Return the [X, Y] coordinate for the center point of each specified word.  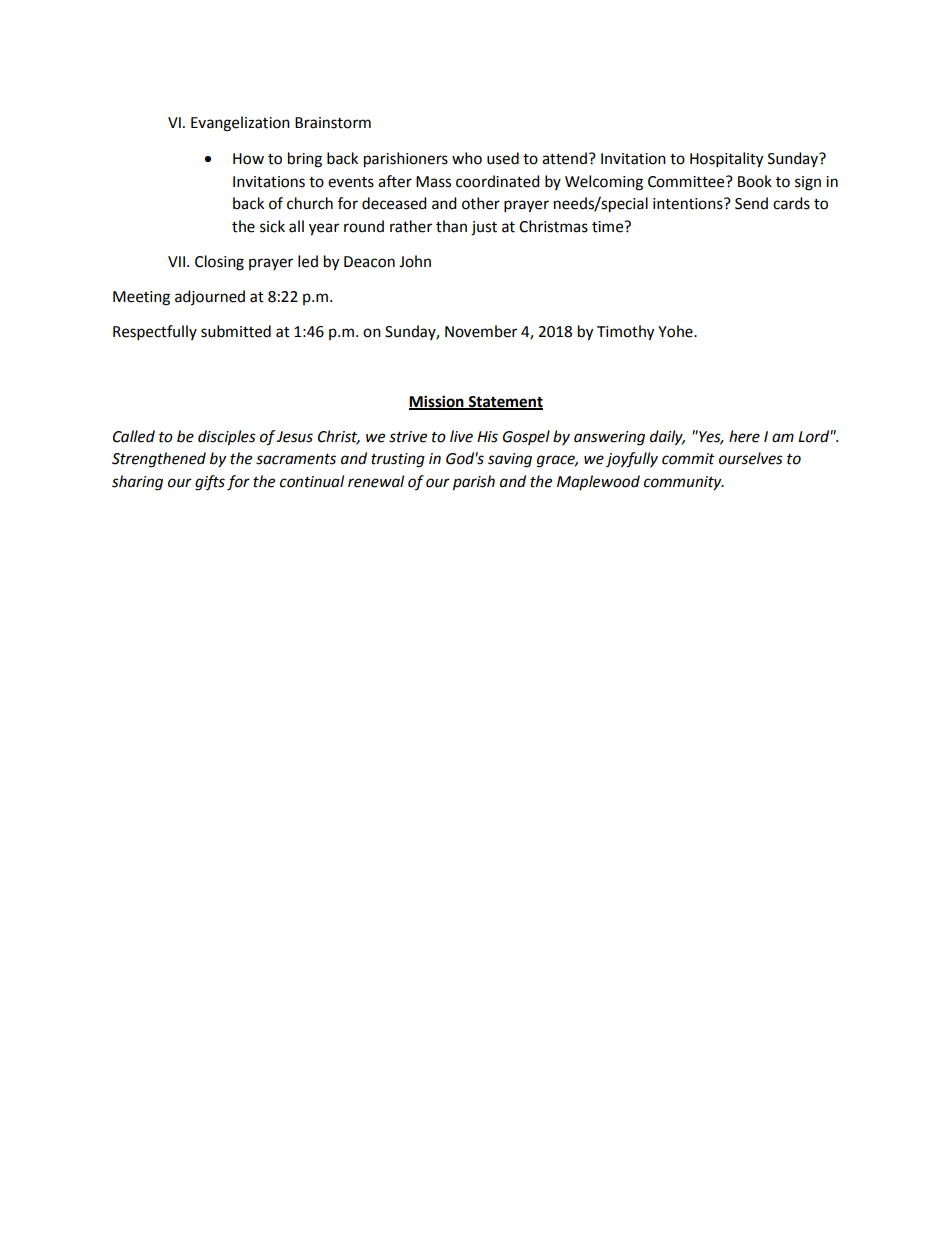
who [467, 158]
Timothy [625, 333]
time [609, 227]
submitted [236, 331]
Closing [219, 263]
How [248, 159]
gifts [210, 483]
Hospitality [726, 160]
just [484, 228]
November [481, 331]
